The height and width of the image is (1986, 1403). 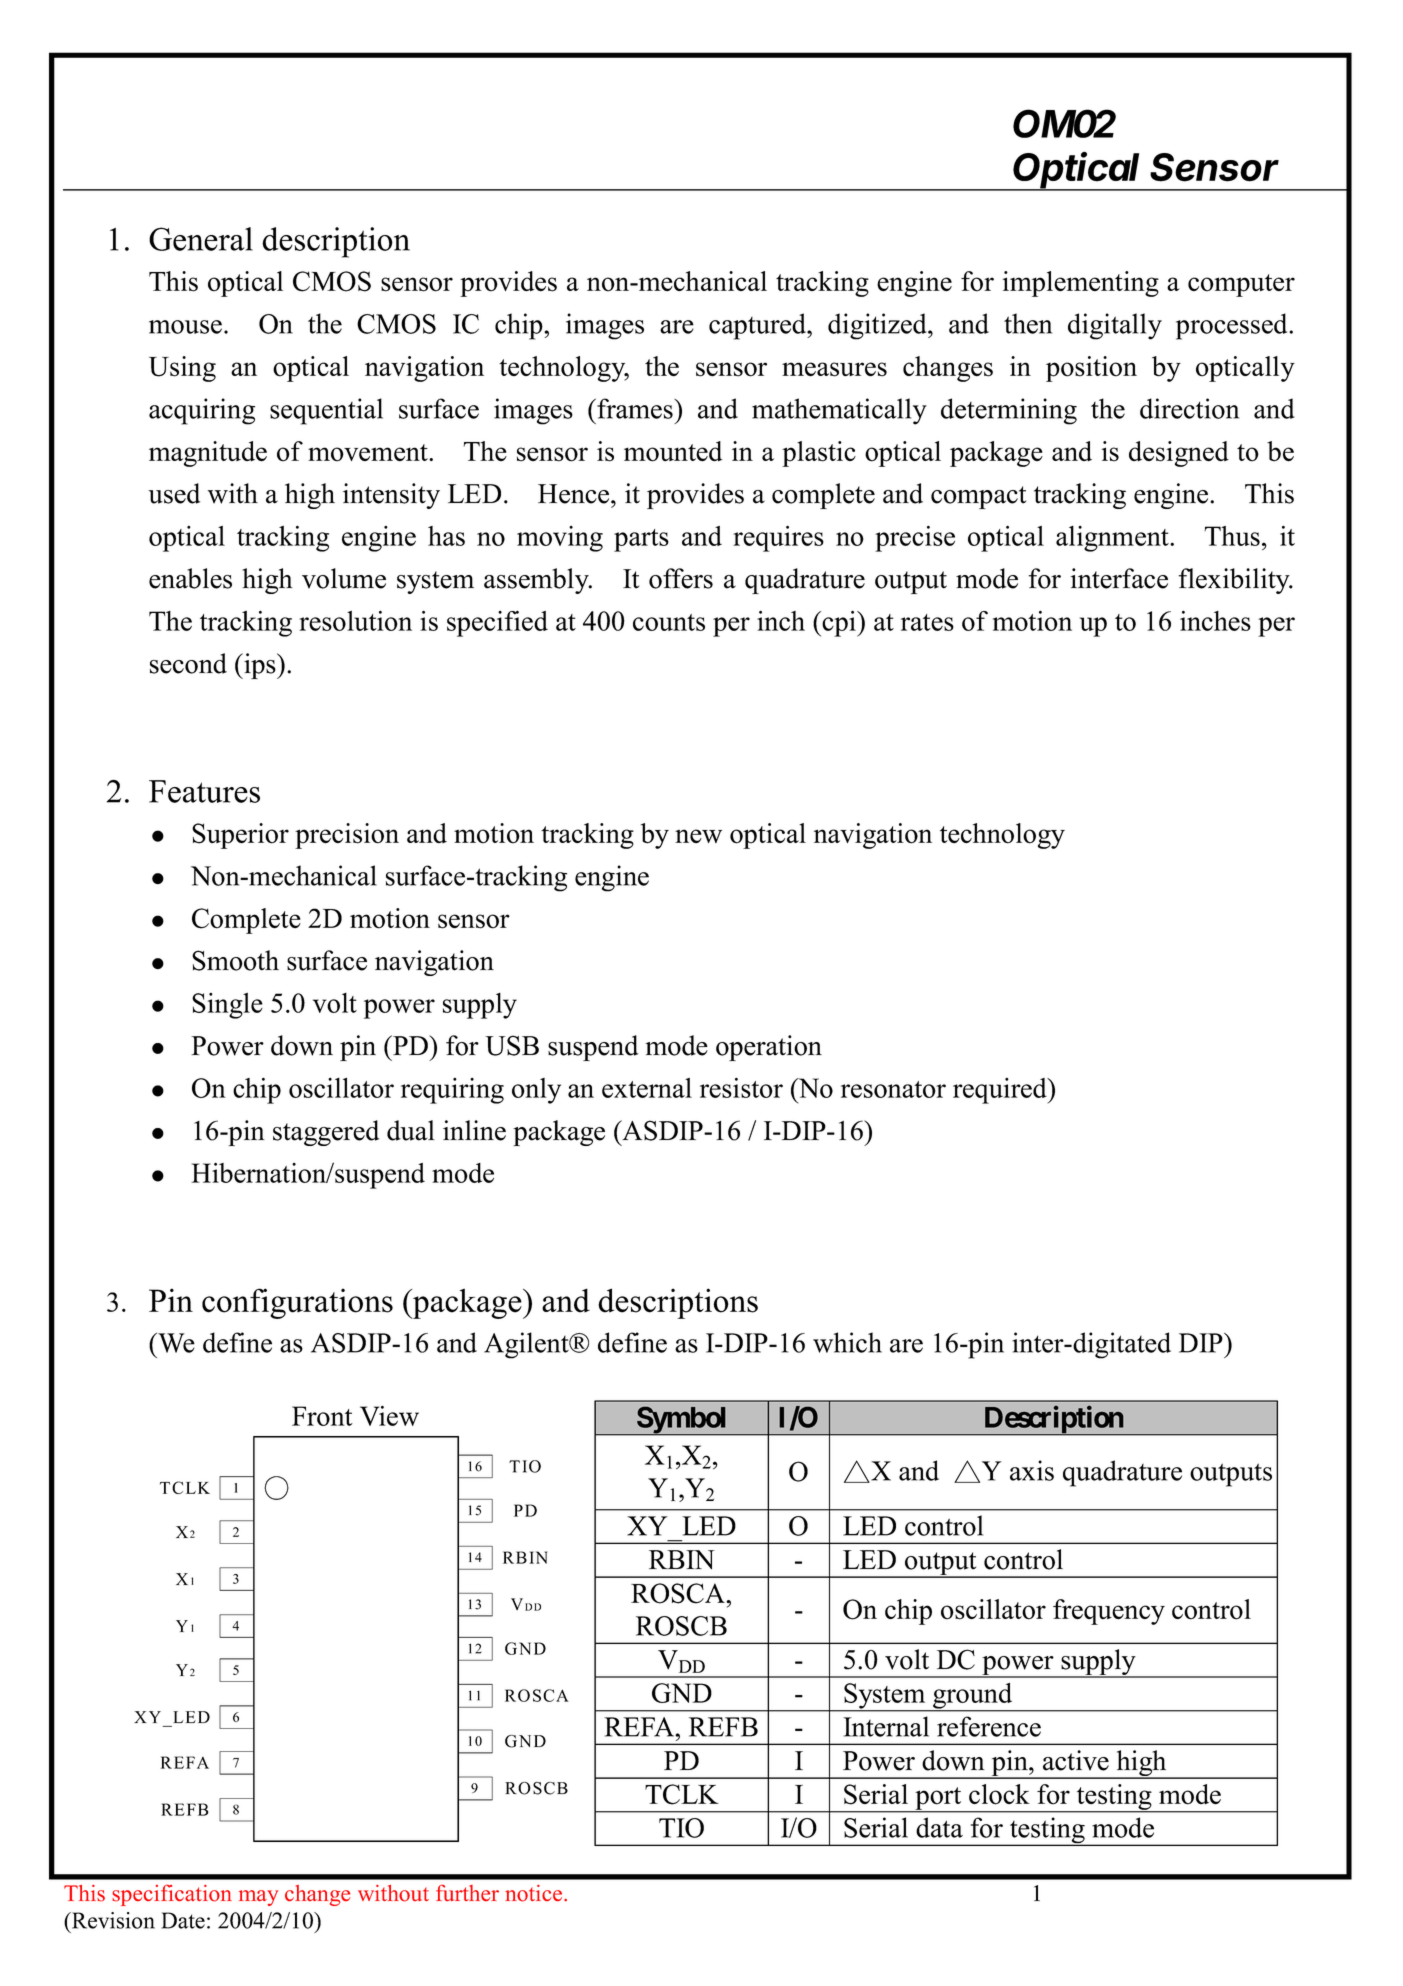 I want to click on notice, so click(x=535, y=1893).
